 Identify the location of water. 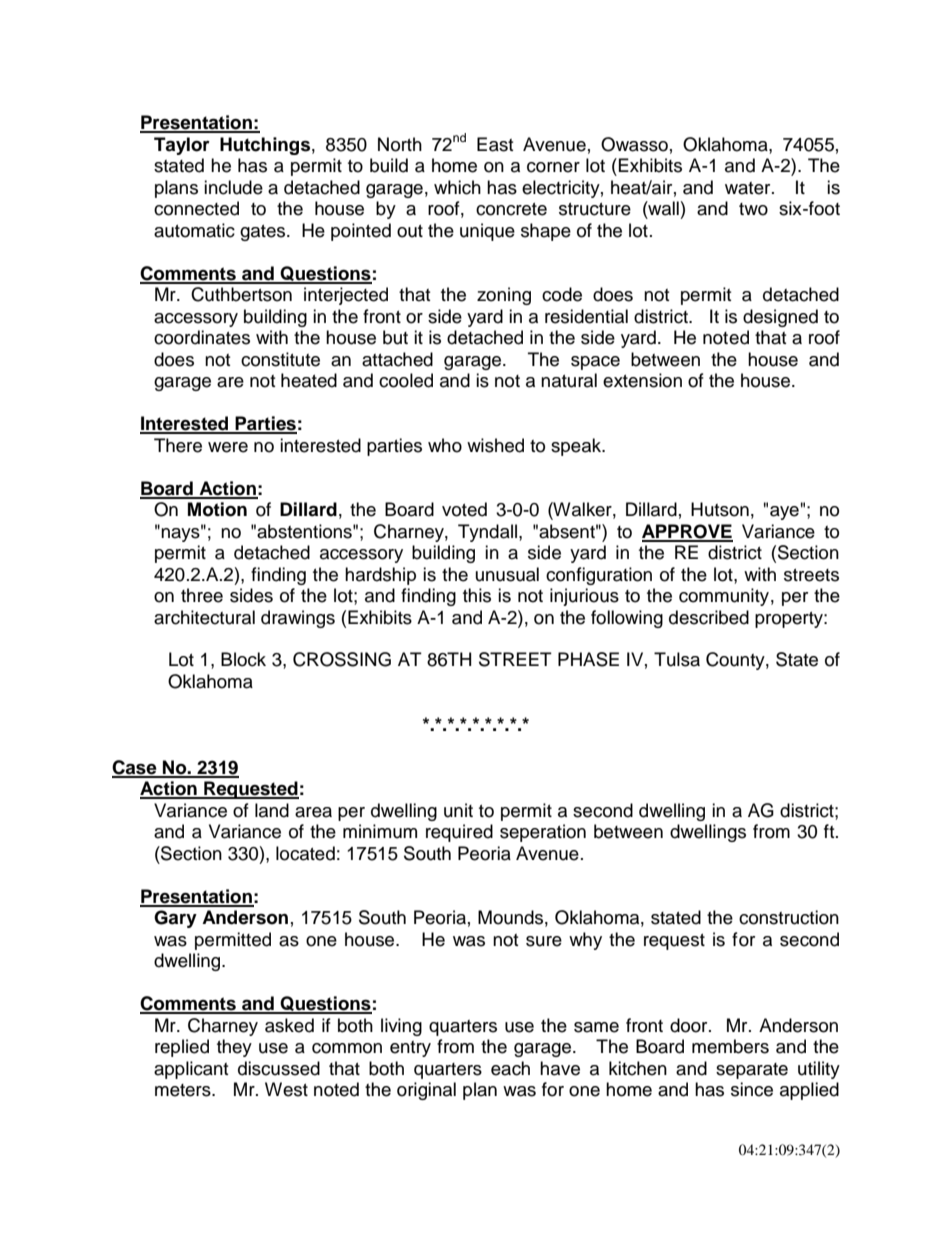
(749, 188).
